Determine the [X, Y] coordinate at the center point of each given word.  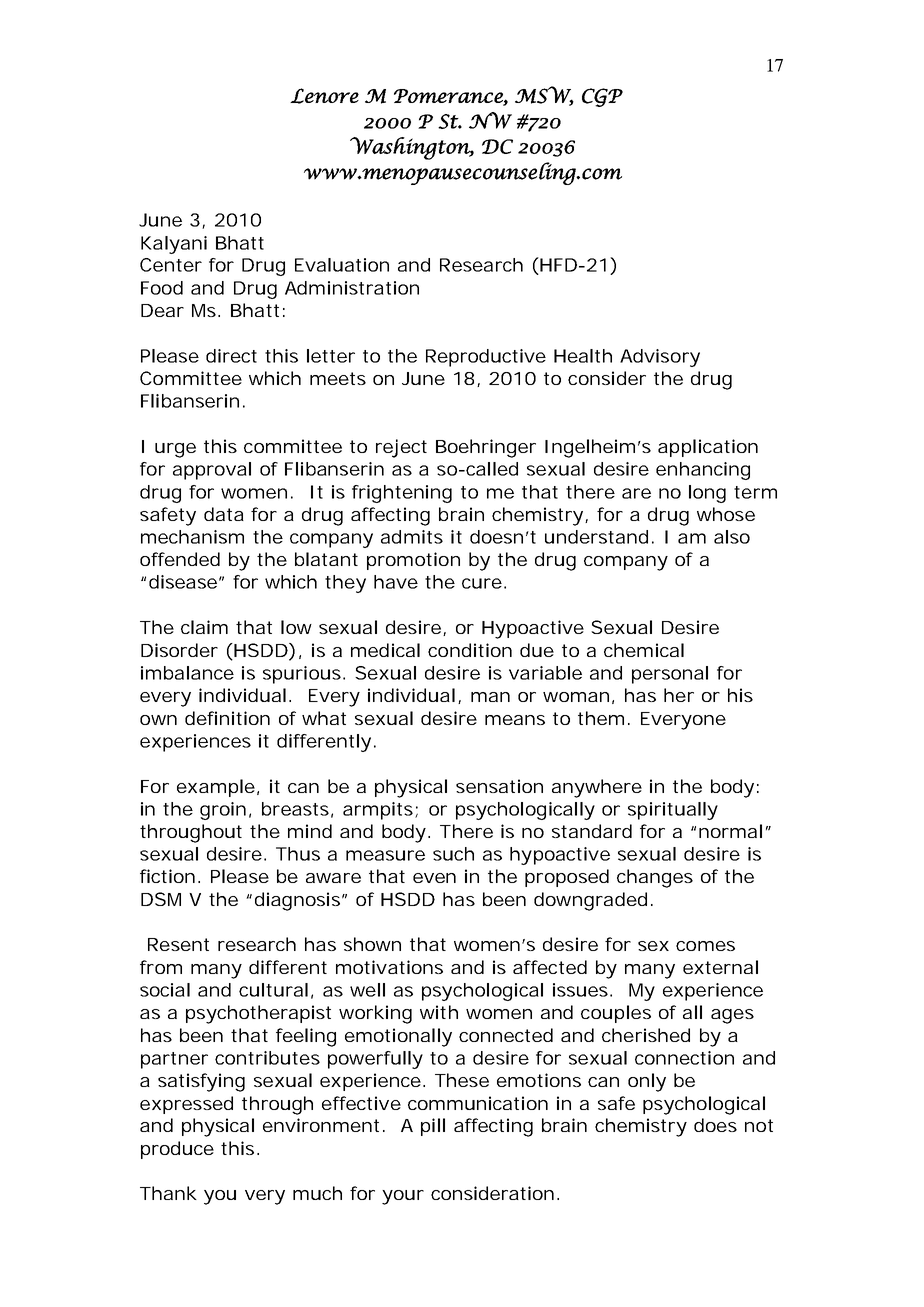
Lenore [324, 96]
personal [670, 675]
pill [433, 1127]
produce [177, 1150]
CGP [602, 97]
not [759, 1125]
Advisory [660, 358]
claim [204, 627]
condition [470, 650]
